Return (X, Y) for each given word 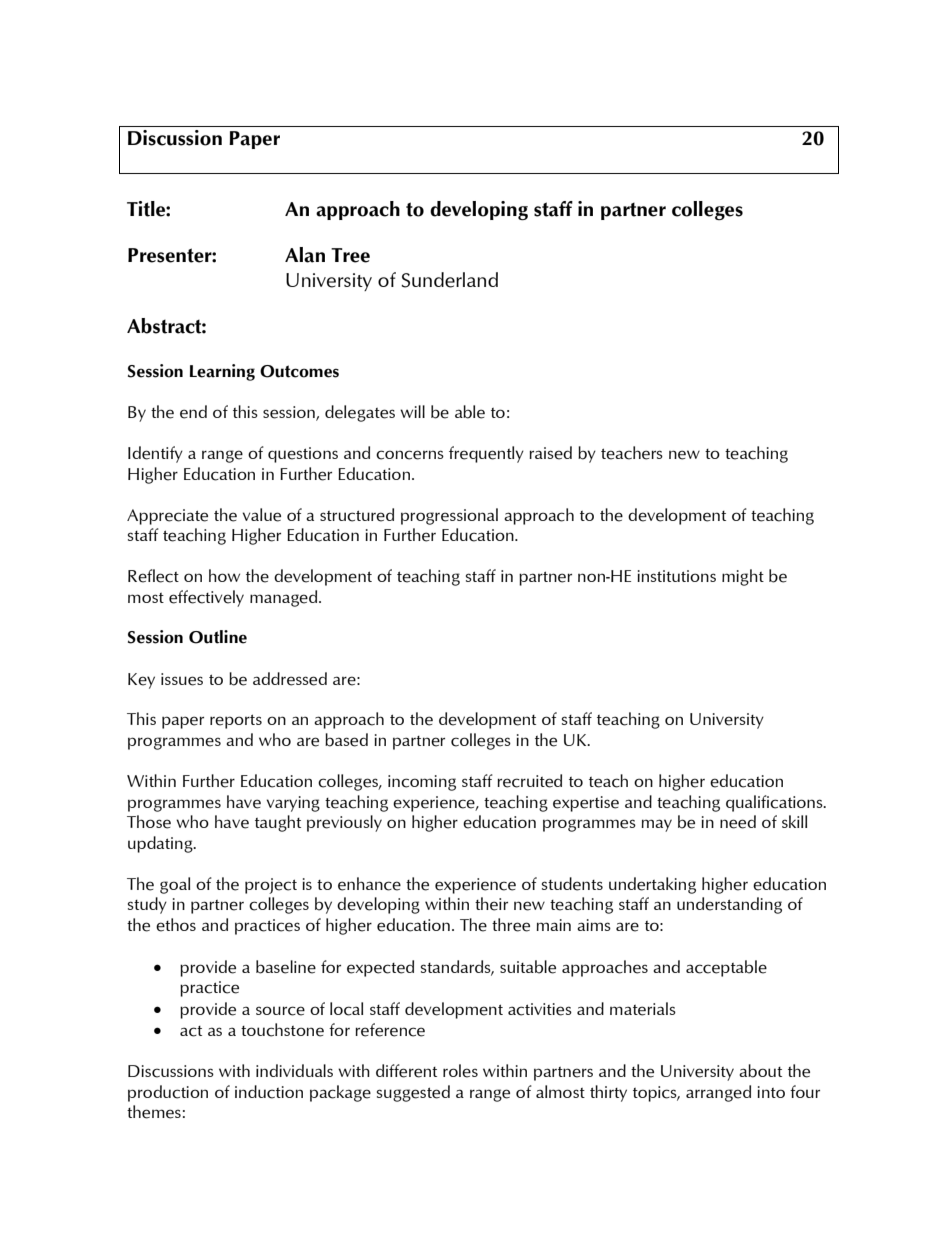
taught (278, 823)
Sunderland (449, 280)
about (760, 1071)
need (738, 822)
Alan (305, 255)
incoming (422, 783)
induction (269, 1092)
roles (460, 1071)
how (224, 575)
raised (550, 453)
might (743, 577)
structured (357, 515)
